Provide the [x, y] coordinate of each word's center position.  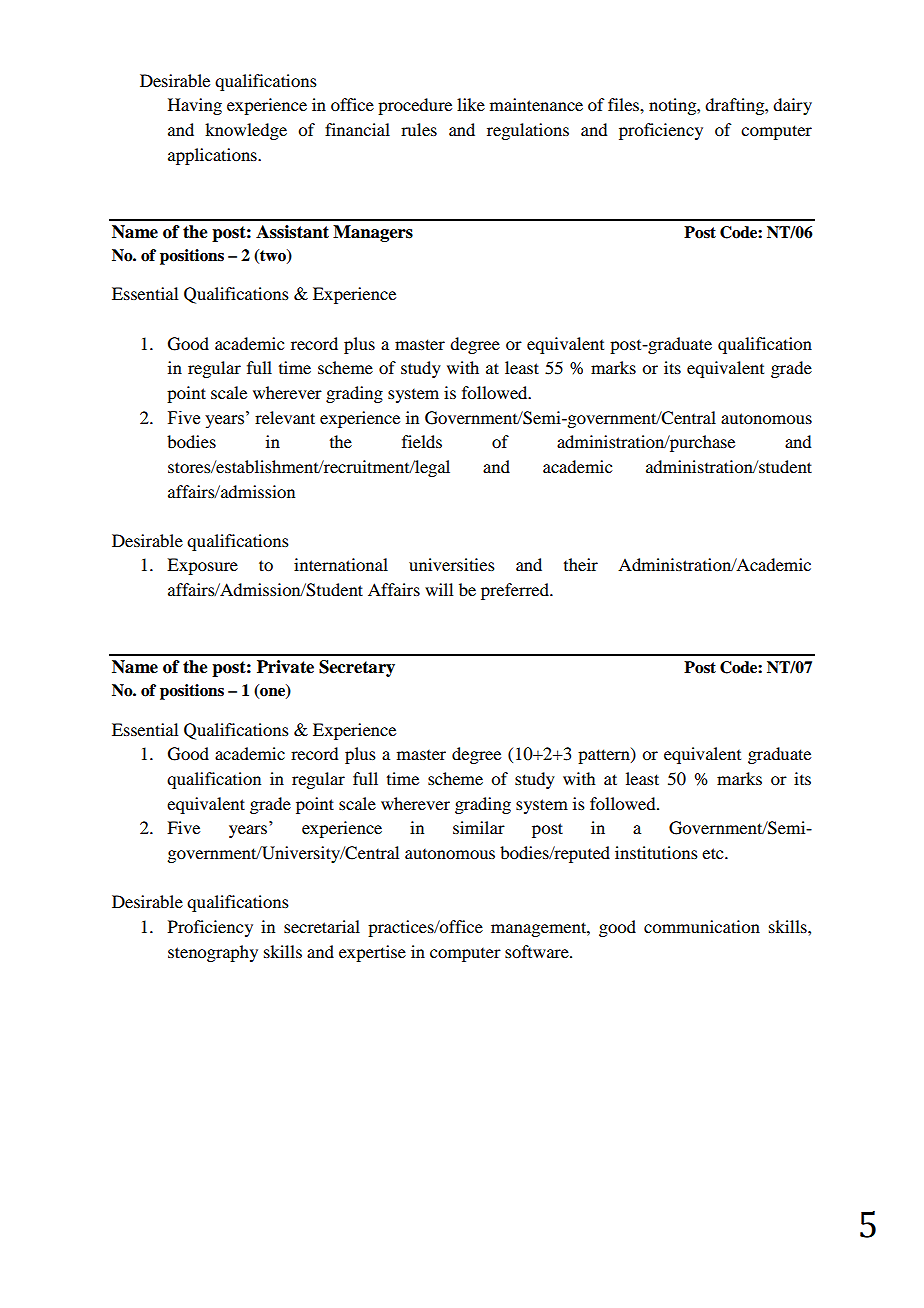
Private [285, 667]
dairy [792, 106]
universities [452, 564]
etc [714, 853]
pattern [605, 756]
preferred [516, 591]
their [581, 564]
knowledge [246, 131]
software [538, 951]
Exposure [202, 566]
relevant [285, 417]
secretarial [322, 926]
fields [422, 441]
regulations [528, 131]
